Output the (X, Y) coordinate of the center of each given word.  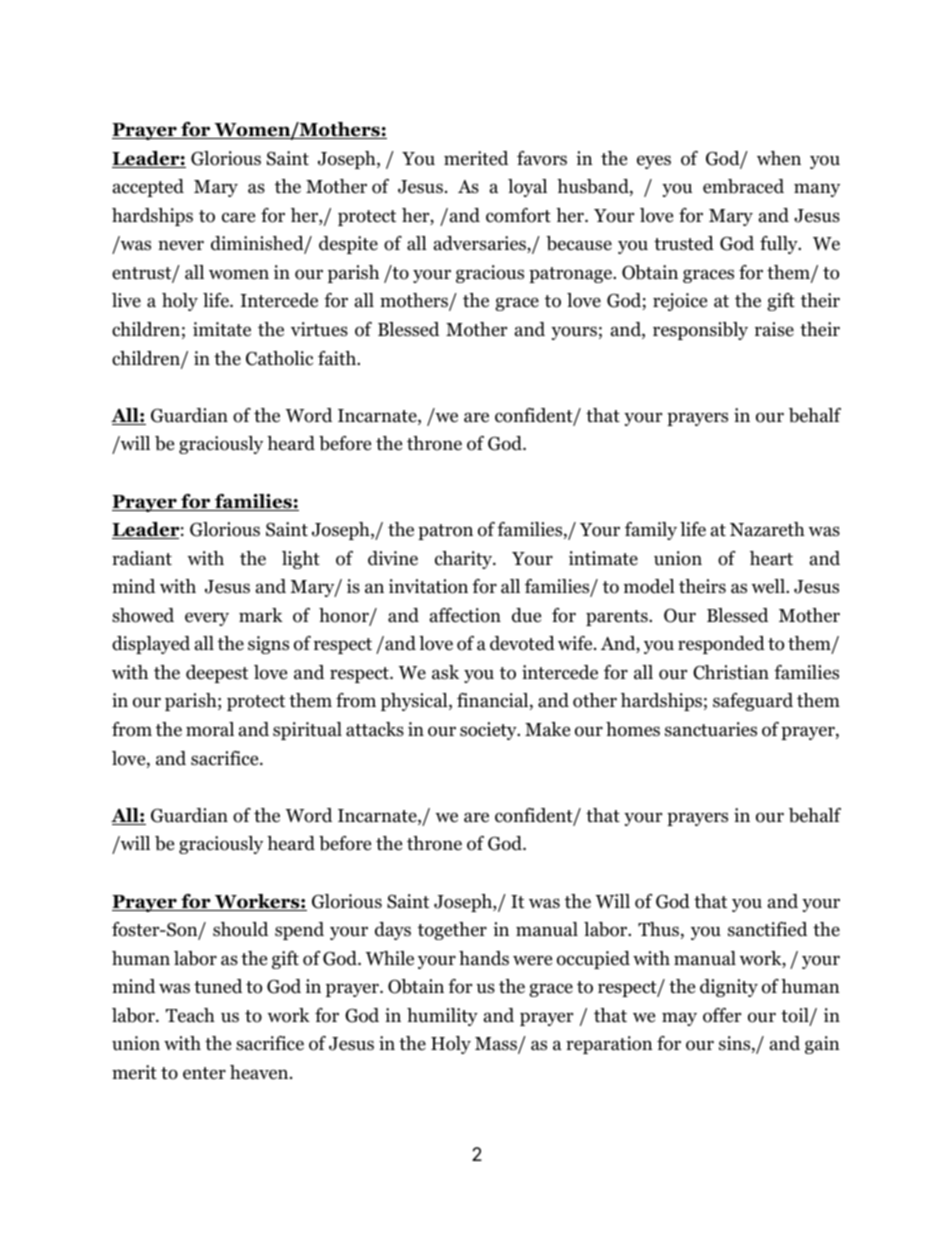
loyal (527, 188)
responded (721, 645)
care (238, 217)
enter (204, 1073)
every (207, 619)
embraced (743, 186)
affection (465, 615)
